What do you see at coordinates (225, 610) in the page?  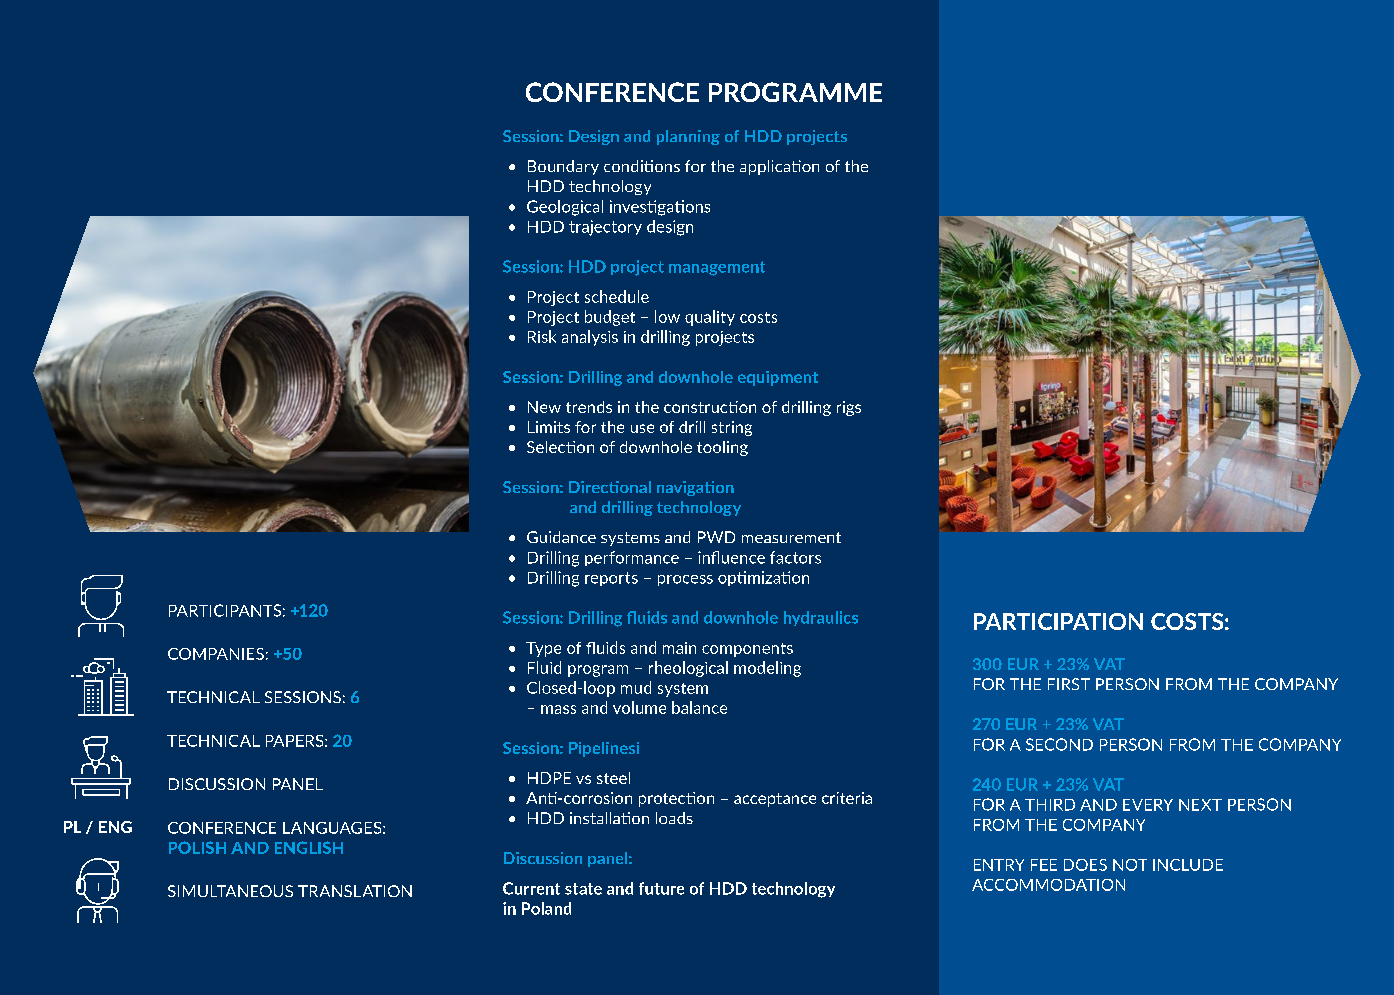 I see `PARTICIPANTS` at bounding box center [225, 610].
